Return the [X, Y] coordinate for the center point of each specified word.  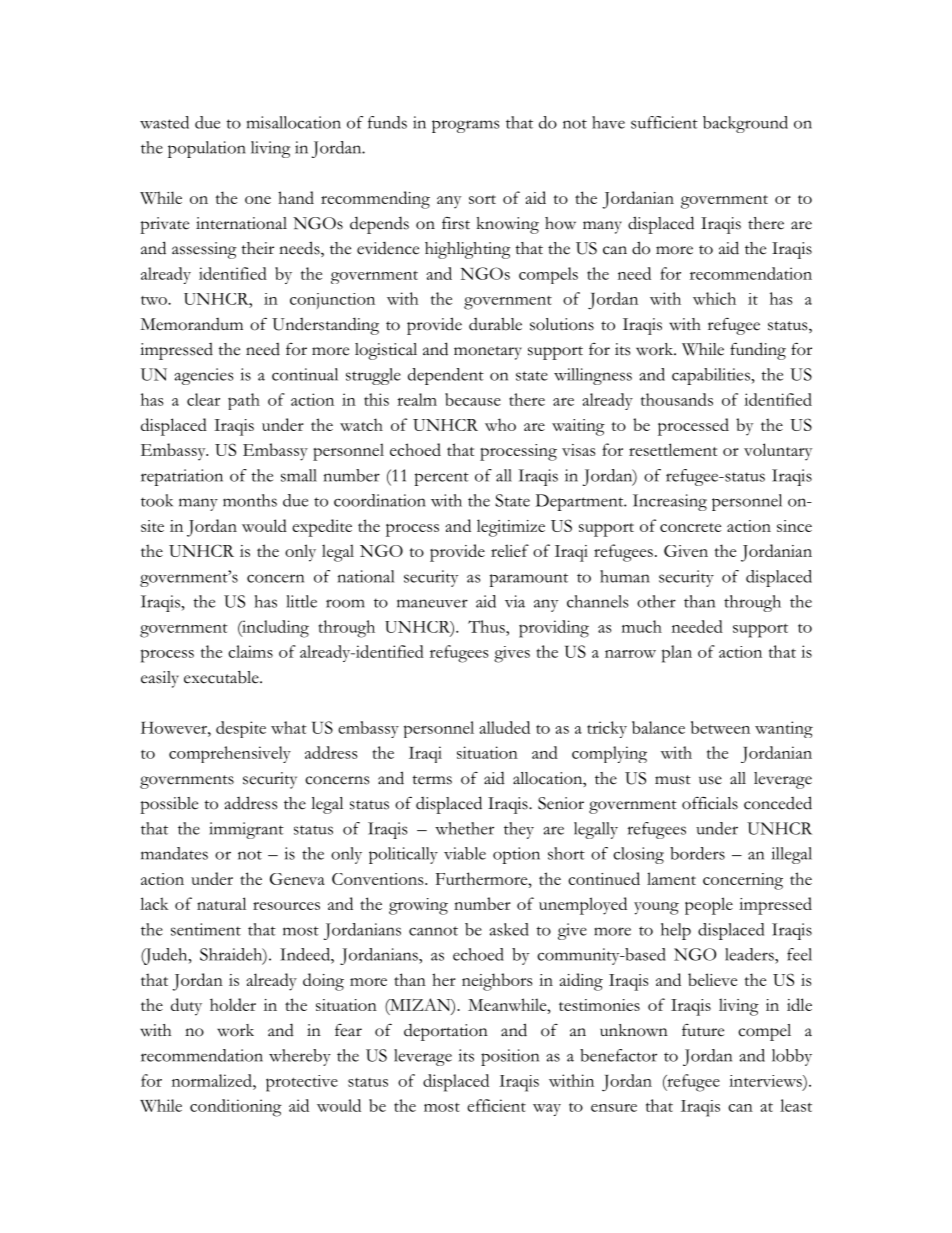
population [207, 149]
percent [441, 479]
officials [710, 803]
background [745, 124]
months [250, 500]
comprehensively [230, 754]
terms [432, 780]
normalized [213, 1080]
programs [466, 126]
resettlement [673, 449]
